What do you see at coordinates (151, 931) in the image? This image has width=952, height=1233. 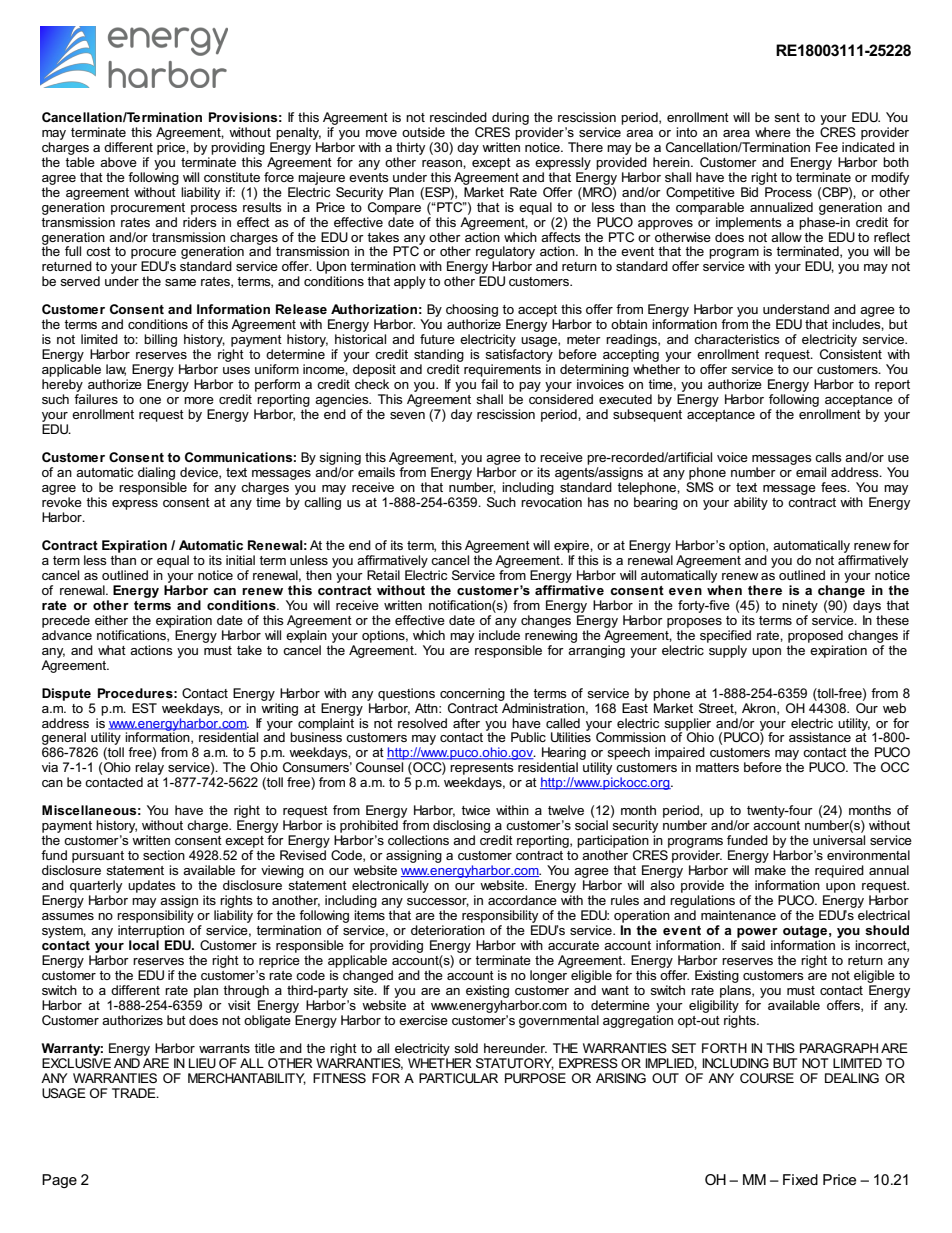 I see `interruption` at bounding box center [151, 931].
